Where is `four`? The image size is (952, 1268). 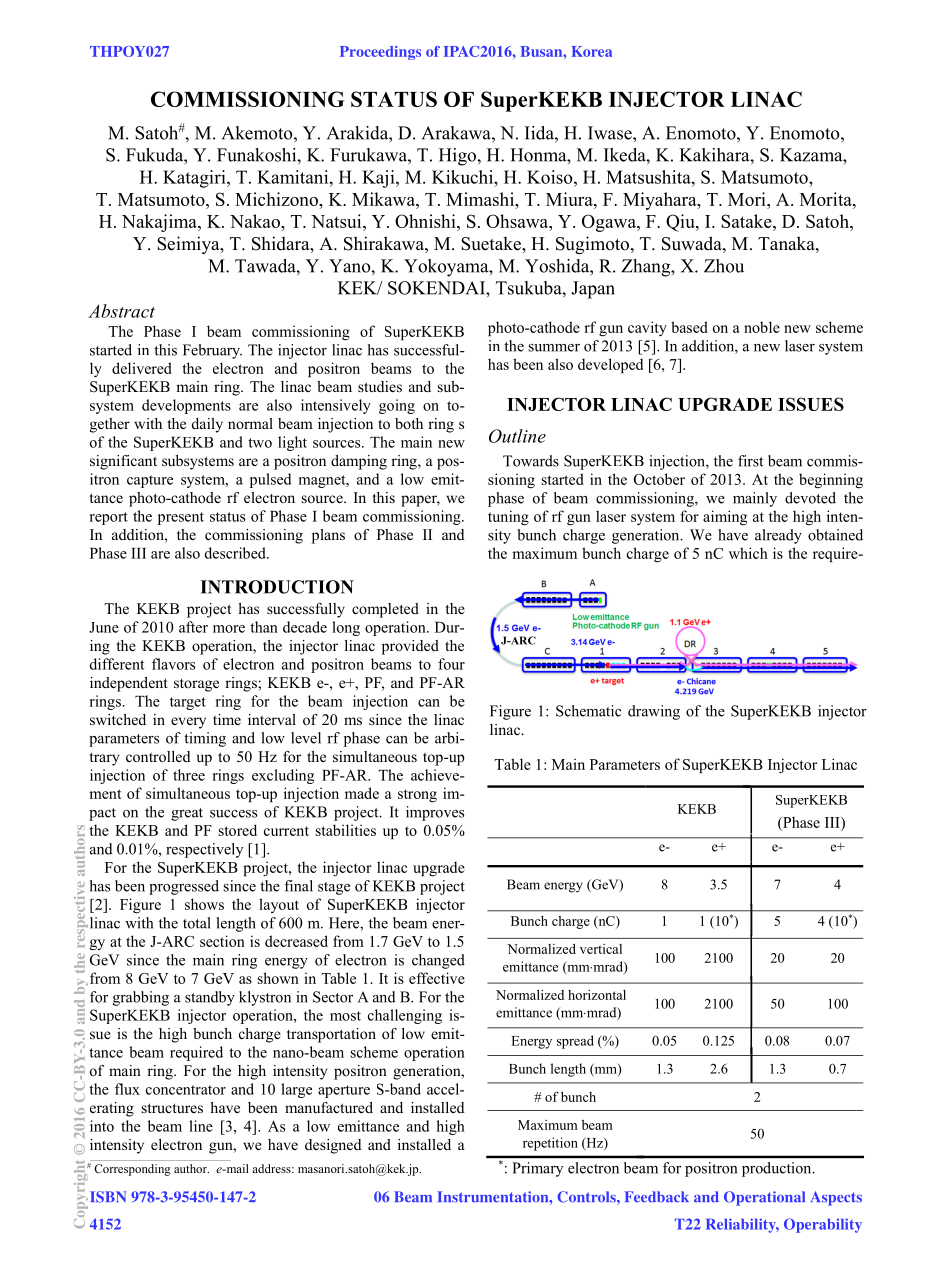 four is located at coordinates (451, 664).
